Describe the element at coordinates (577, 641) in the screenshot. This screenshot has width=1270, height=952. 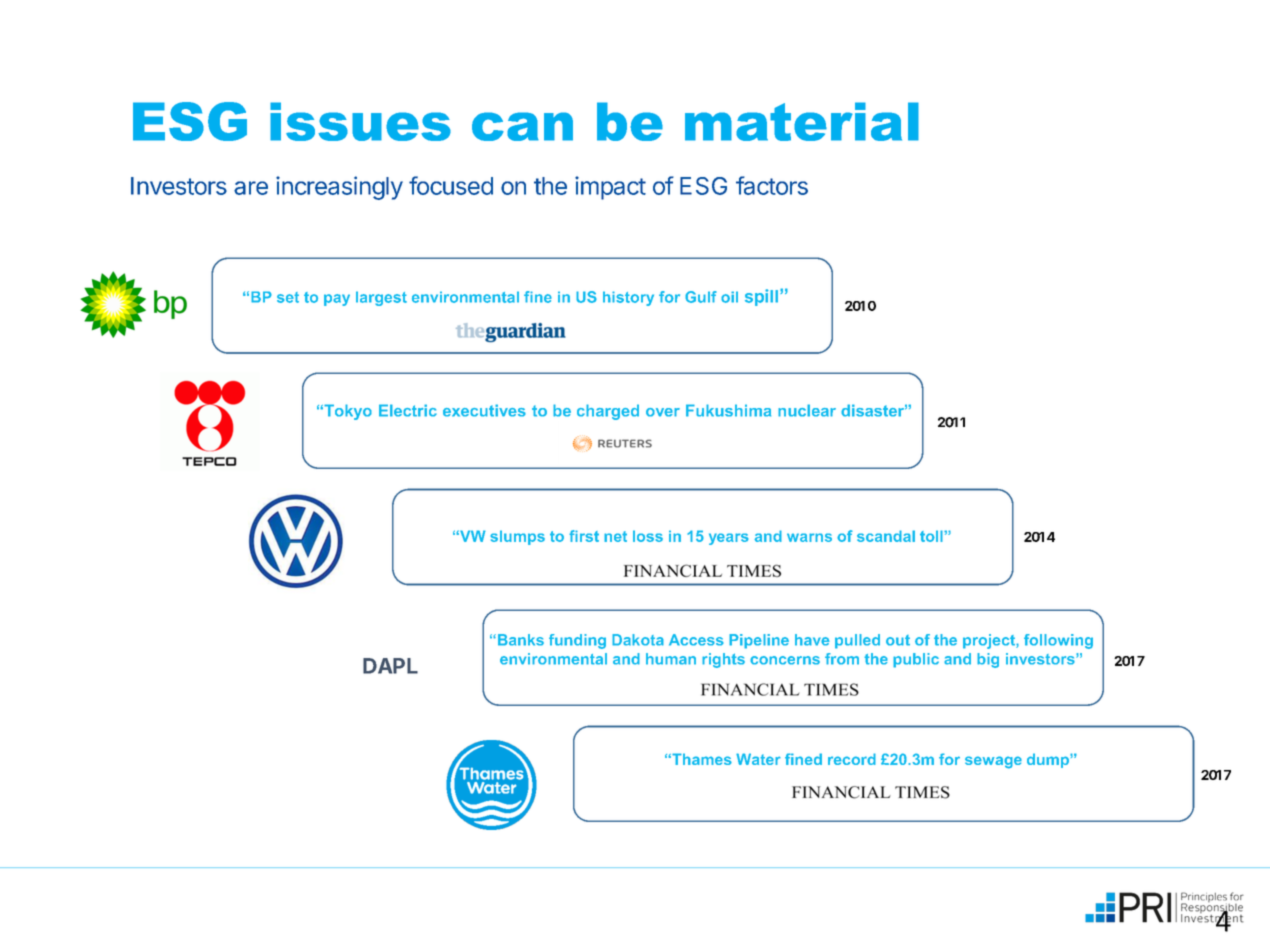
I see `funding` at that location.
